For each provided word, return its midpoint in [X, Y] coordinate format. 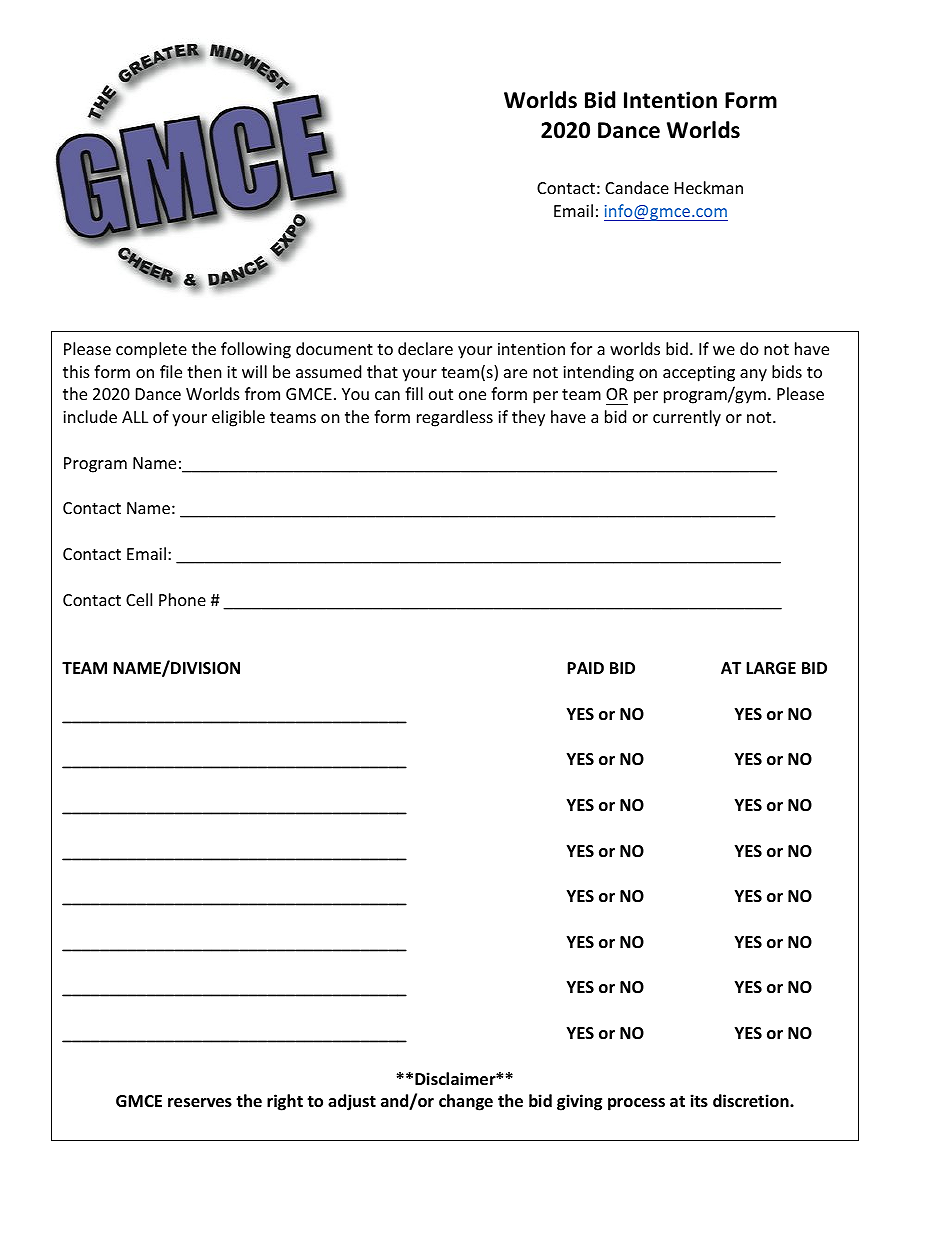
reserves [200, 1103]
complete [151, 350]
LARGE [771, 668]
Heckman [709, 187]
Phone [182, 599]
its [699, 1101]
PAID [585, 668]
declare [425, 348]
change [466, 1102]
